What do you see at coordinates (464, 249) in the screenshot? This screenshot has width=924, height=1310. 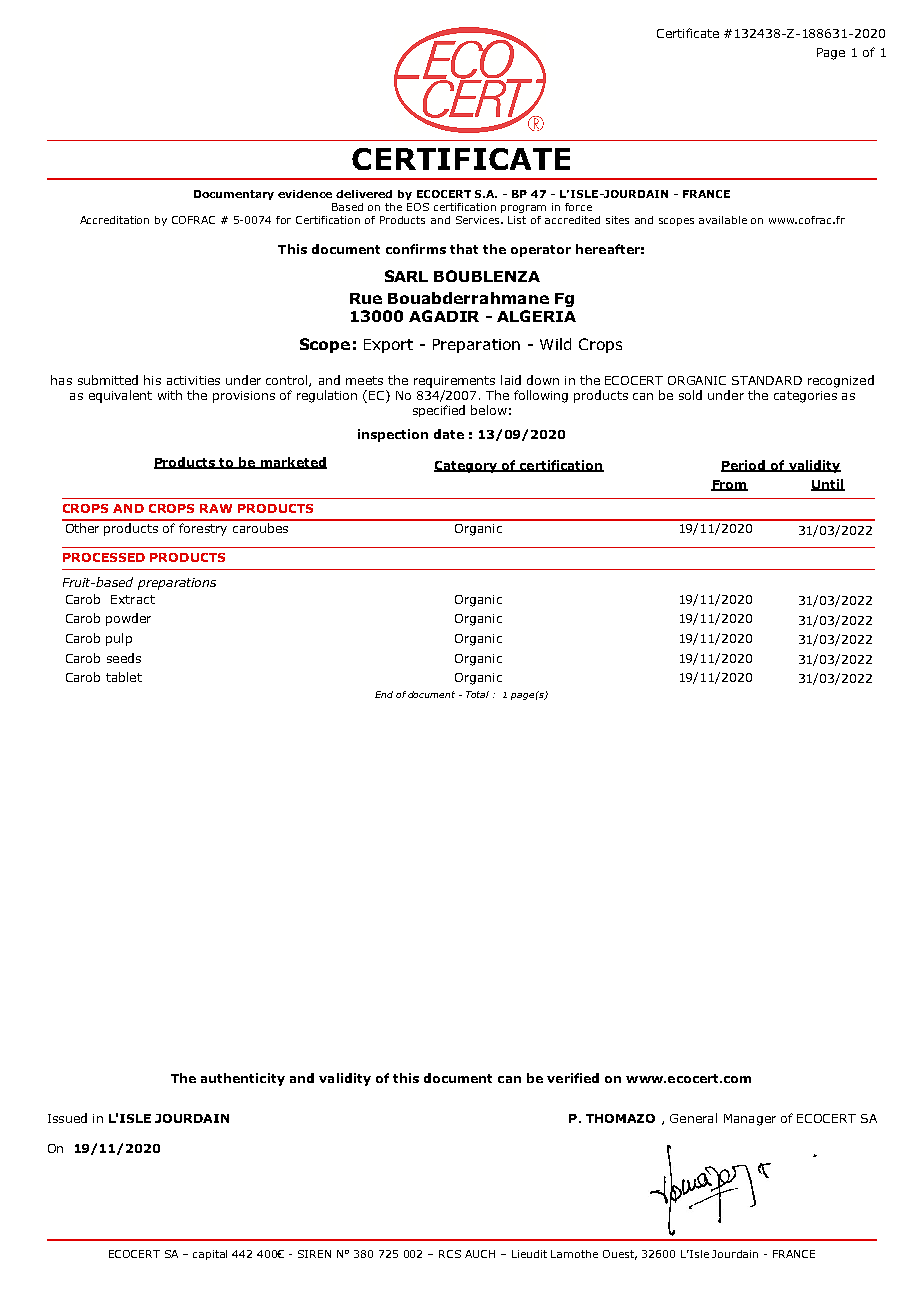 I see `that` at bounding box center [464, 249].
